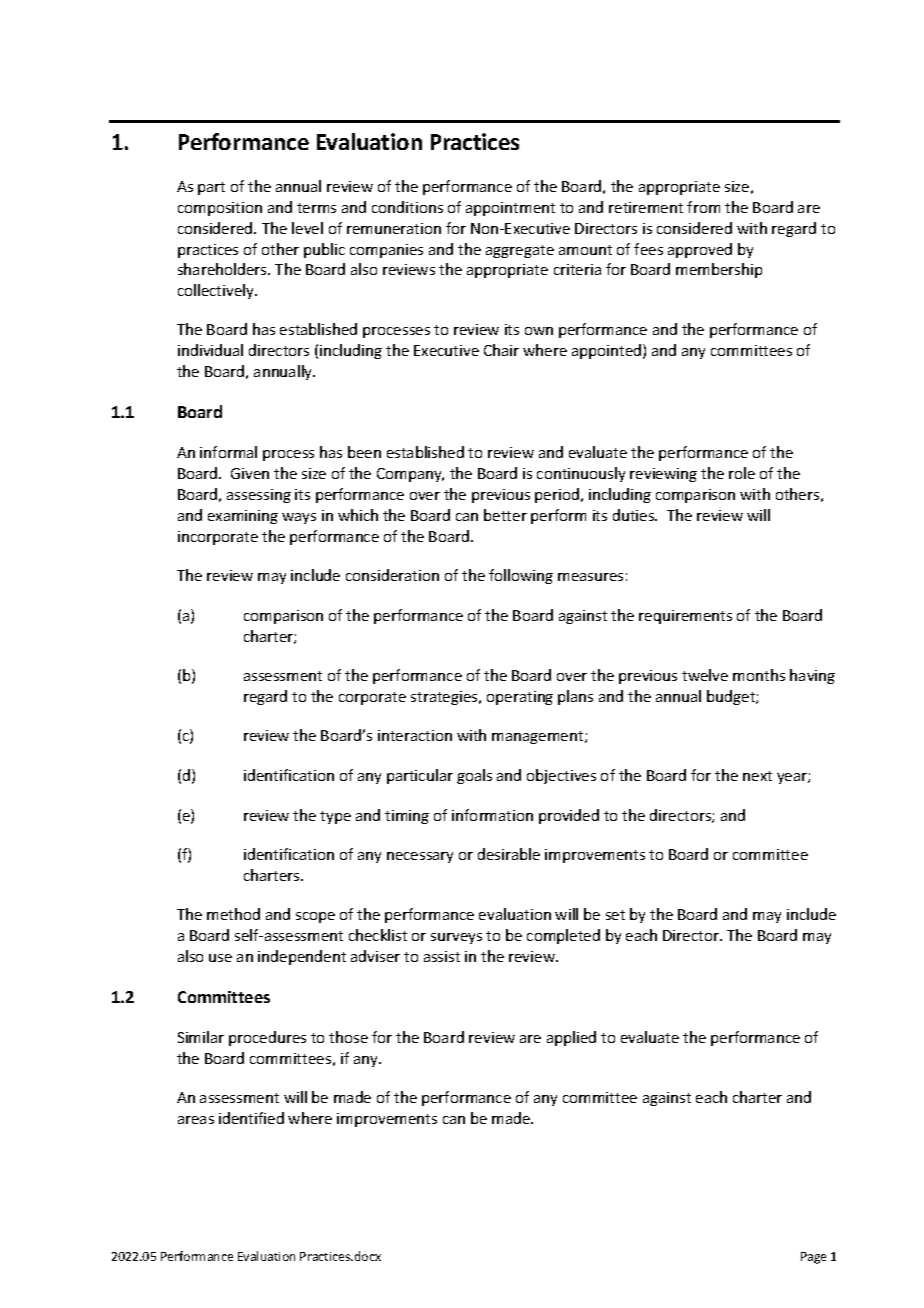  Describe the element at coordinates (307, 228) in the screenshot. I see `level` at that location.
